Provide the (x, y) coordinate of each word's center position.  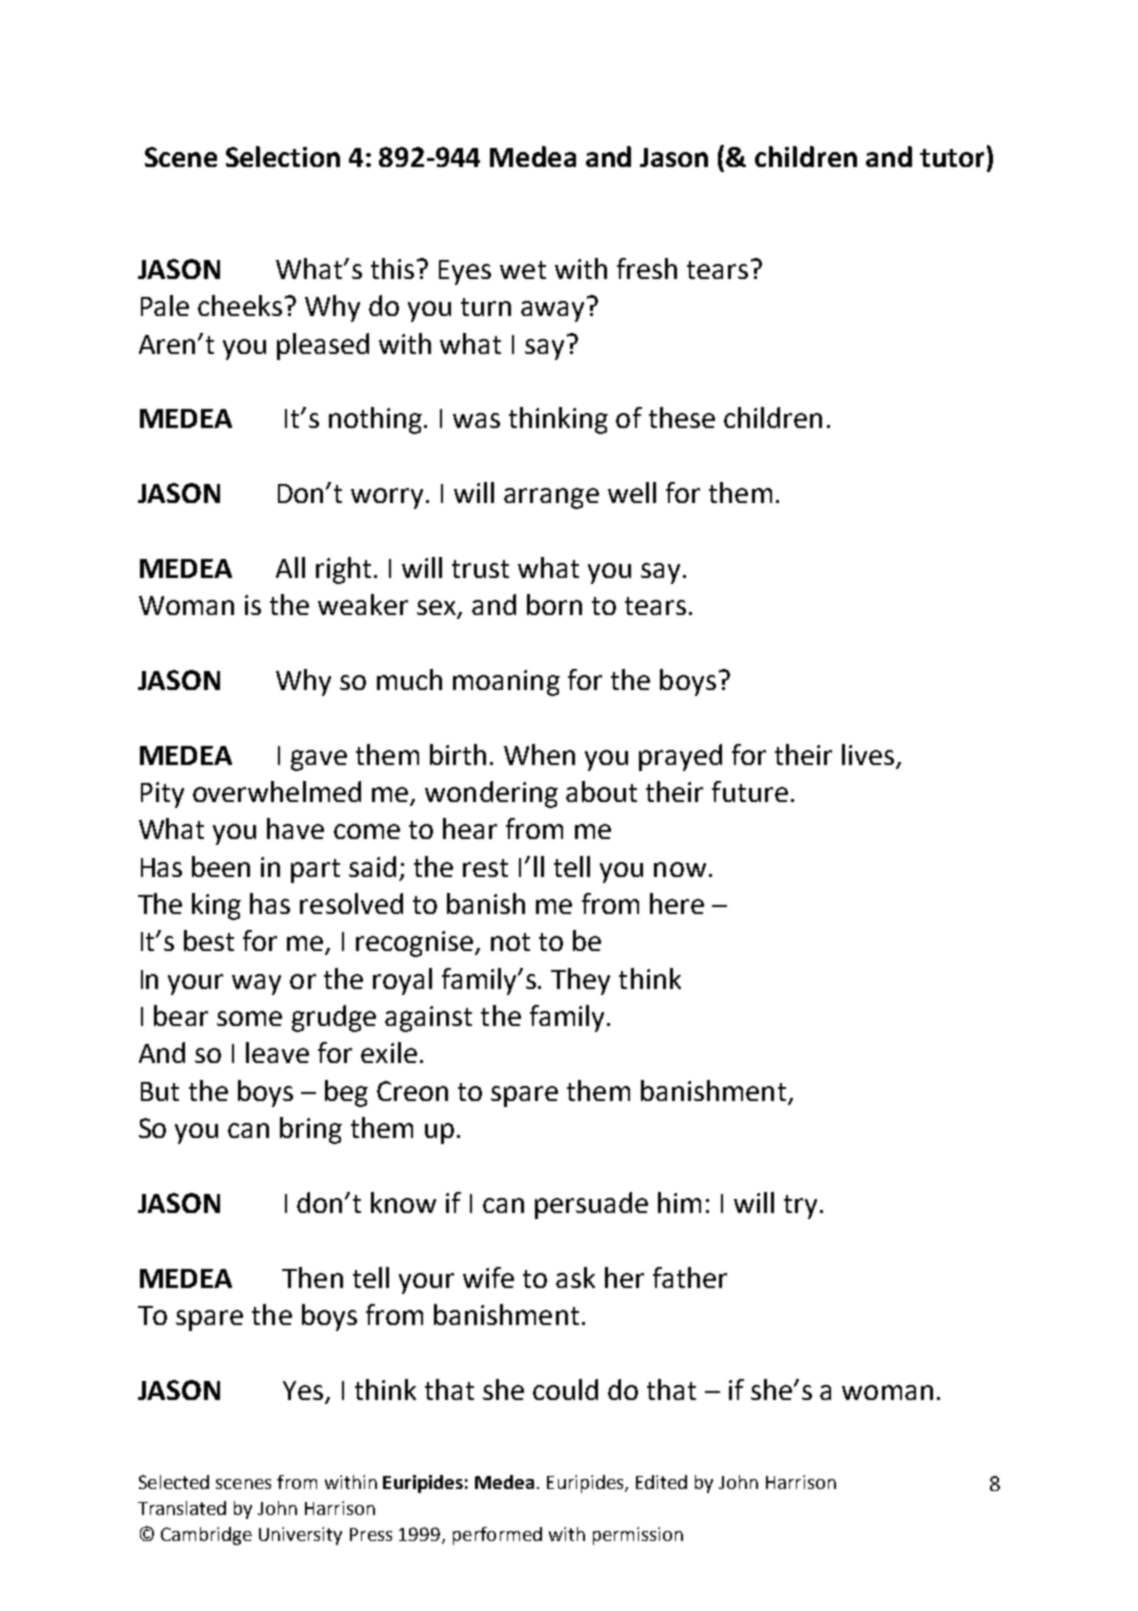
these (682, 417)
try (800, 1207)
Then (312, 1277)
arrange (551, 498)
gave (319, 760)
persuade (591, 1205)
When (539, 754)
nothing (377, 420)
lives (868, 754)
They (580, 981)
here (677, 903)
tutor (952, 158)
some (249, 1018)
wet (523, 270)
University (300, 1536)
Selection (283, 156)
